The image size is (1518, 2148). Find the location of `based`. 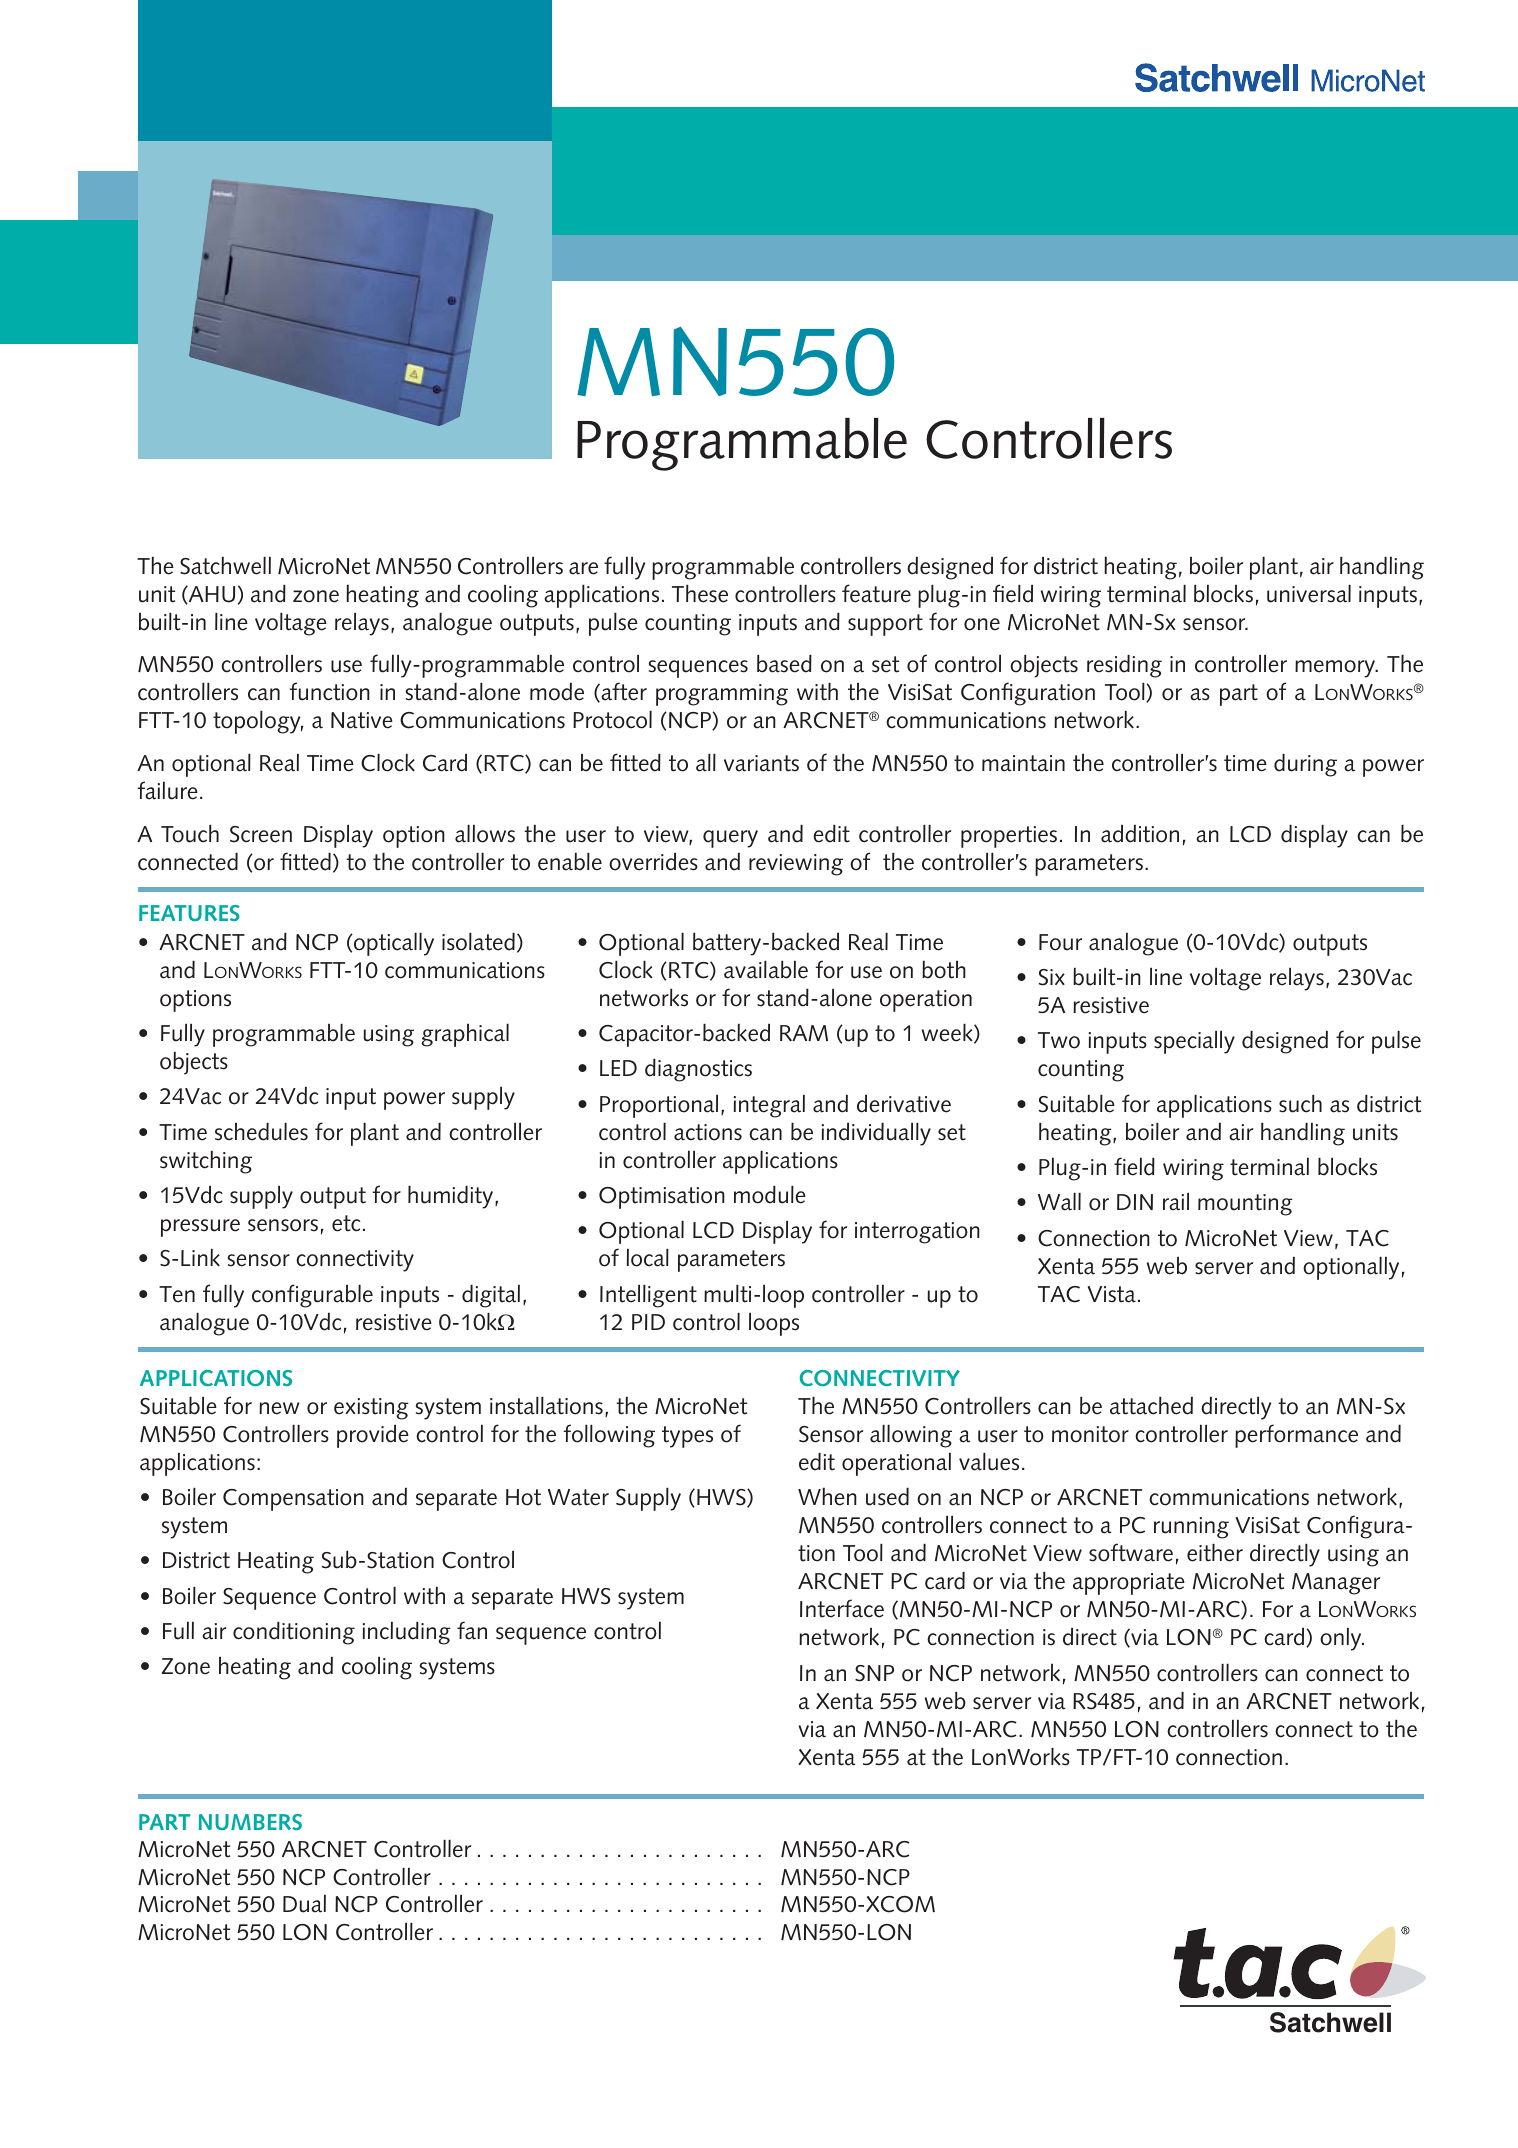

based is located at coordinates (784, 664).
